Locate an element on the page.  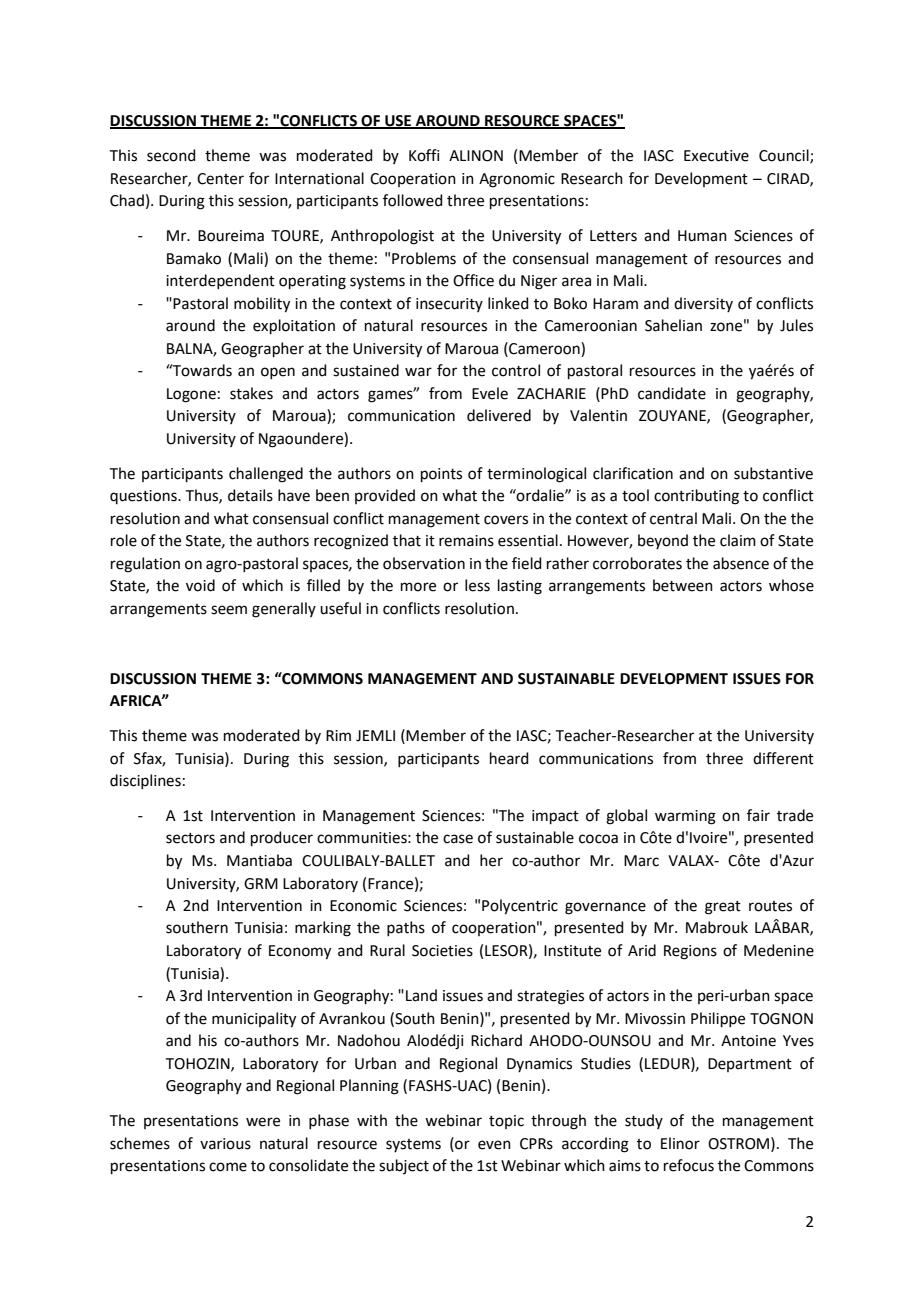
Executive is located at coordinates (716, 156).
